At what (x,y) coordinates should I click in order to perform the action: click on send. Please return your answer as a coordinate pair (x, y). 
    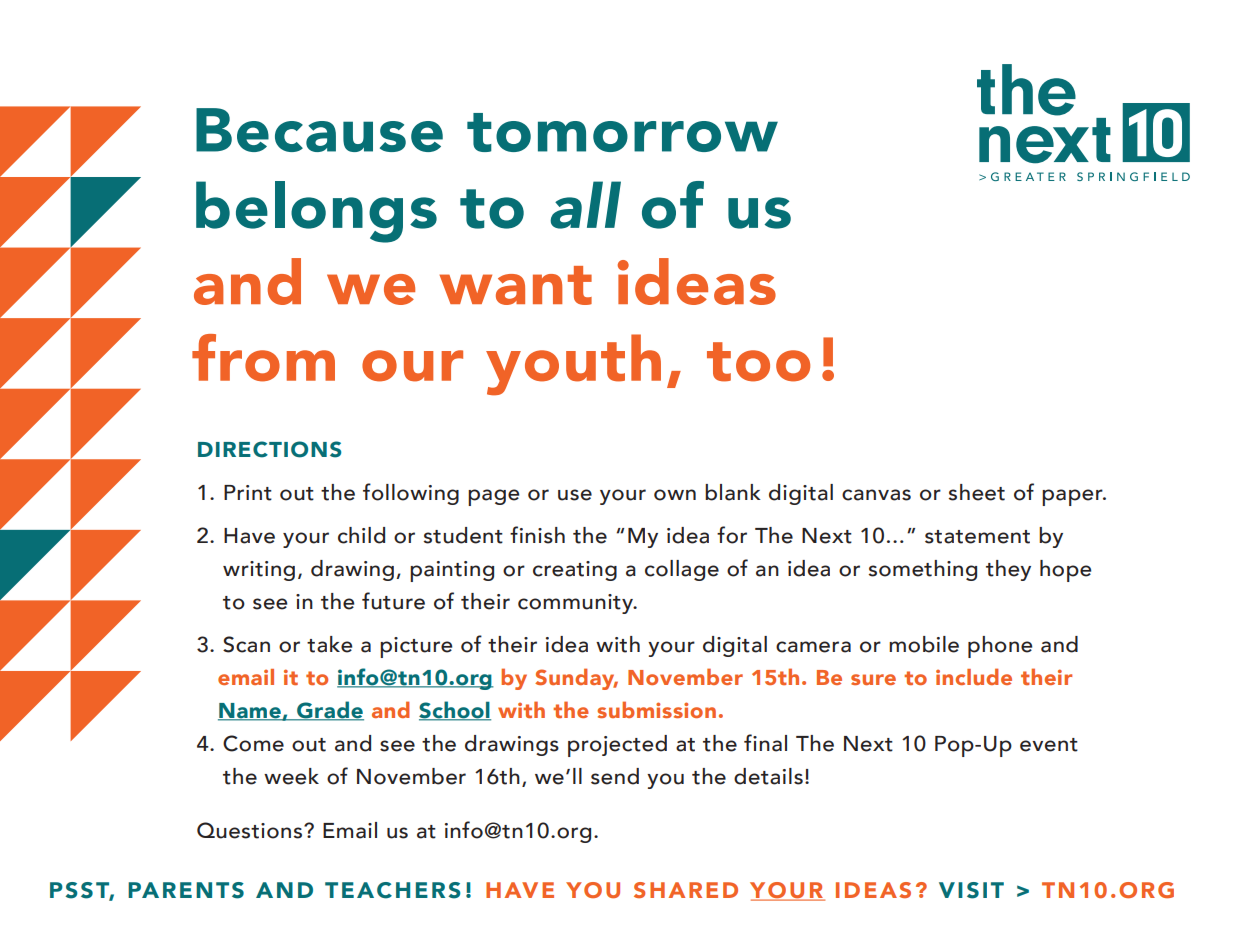
    Looking at the image, I should click on (615, 776).
